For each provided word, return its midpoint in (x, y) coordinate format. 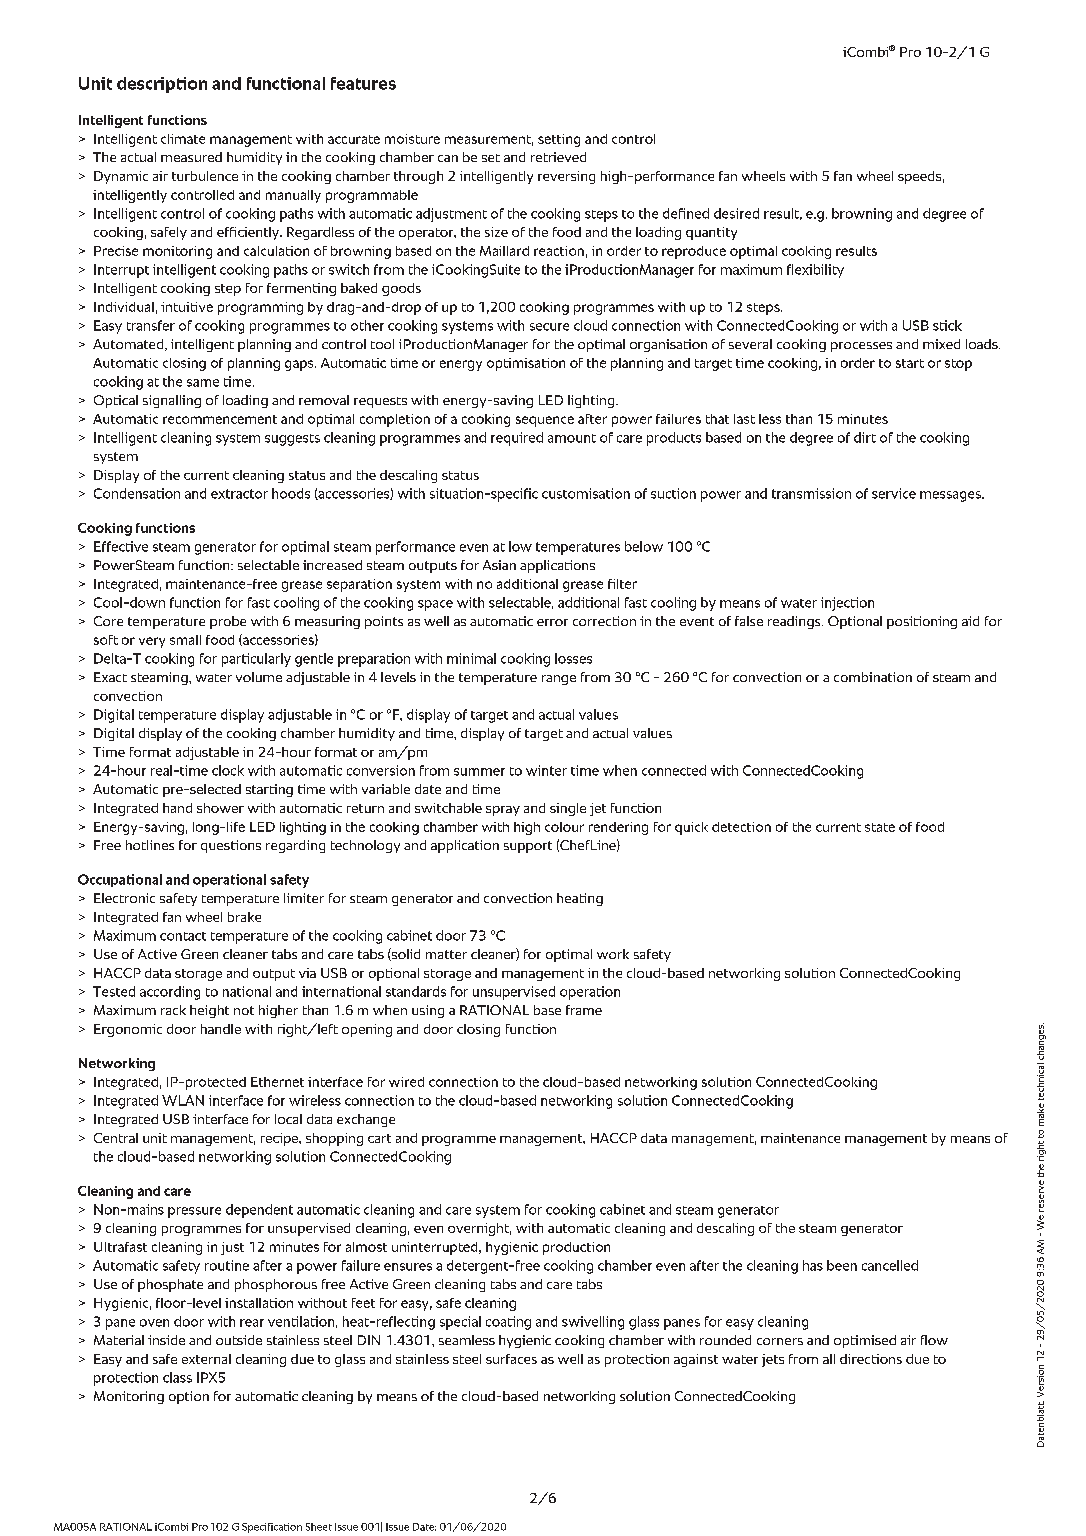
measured (191, 157)
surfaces (511, 1359)
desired (736, 213)
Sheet (319, 1527)
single (568, 809)
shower (220, 808)
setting (559, 140)
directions (871, 1359)
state (880, 827)
